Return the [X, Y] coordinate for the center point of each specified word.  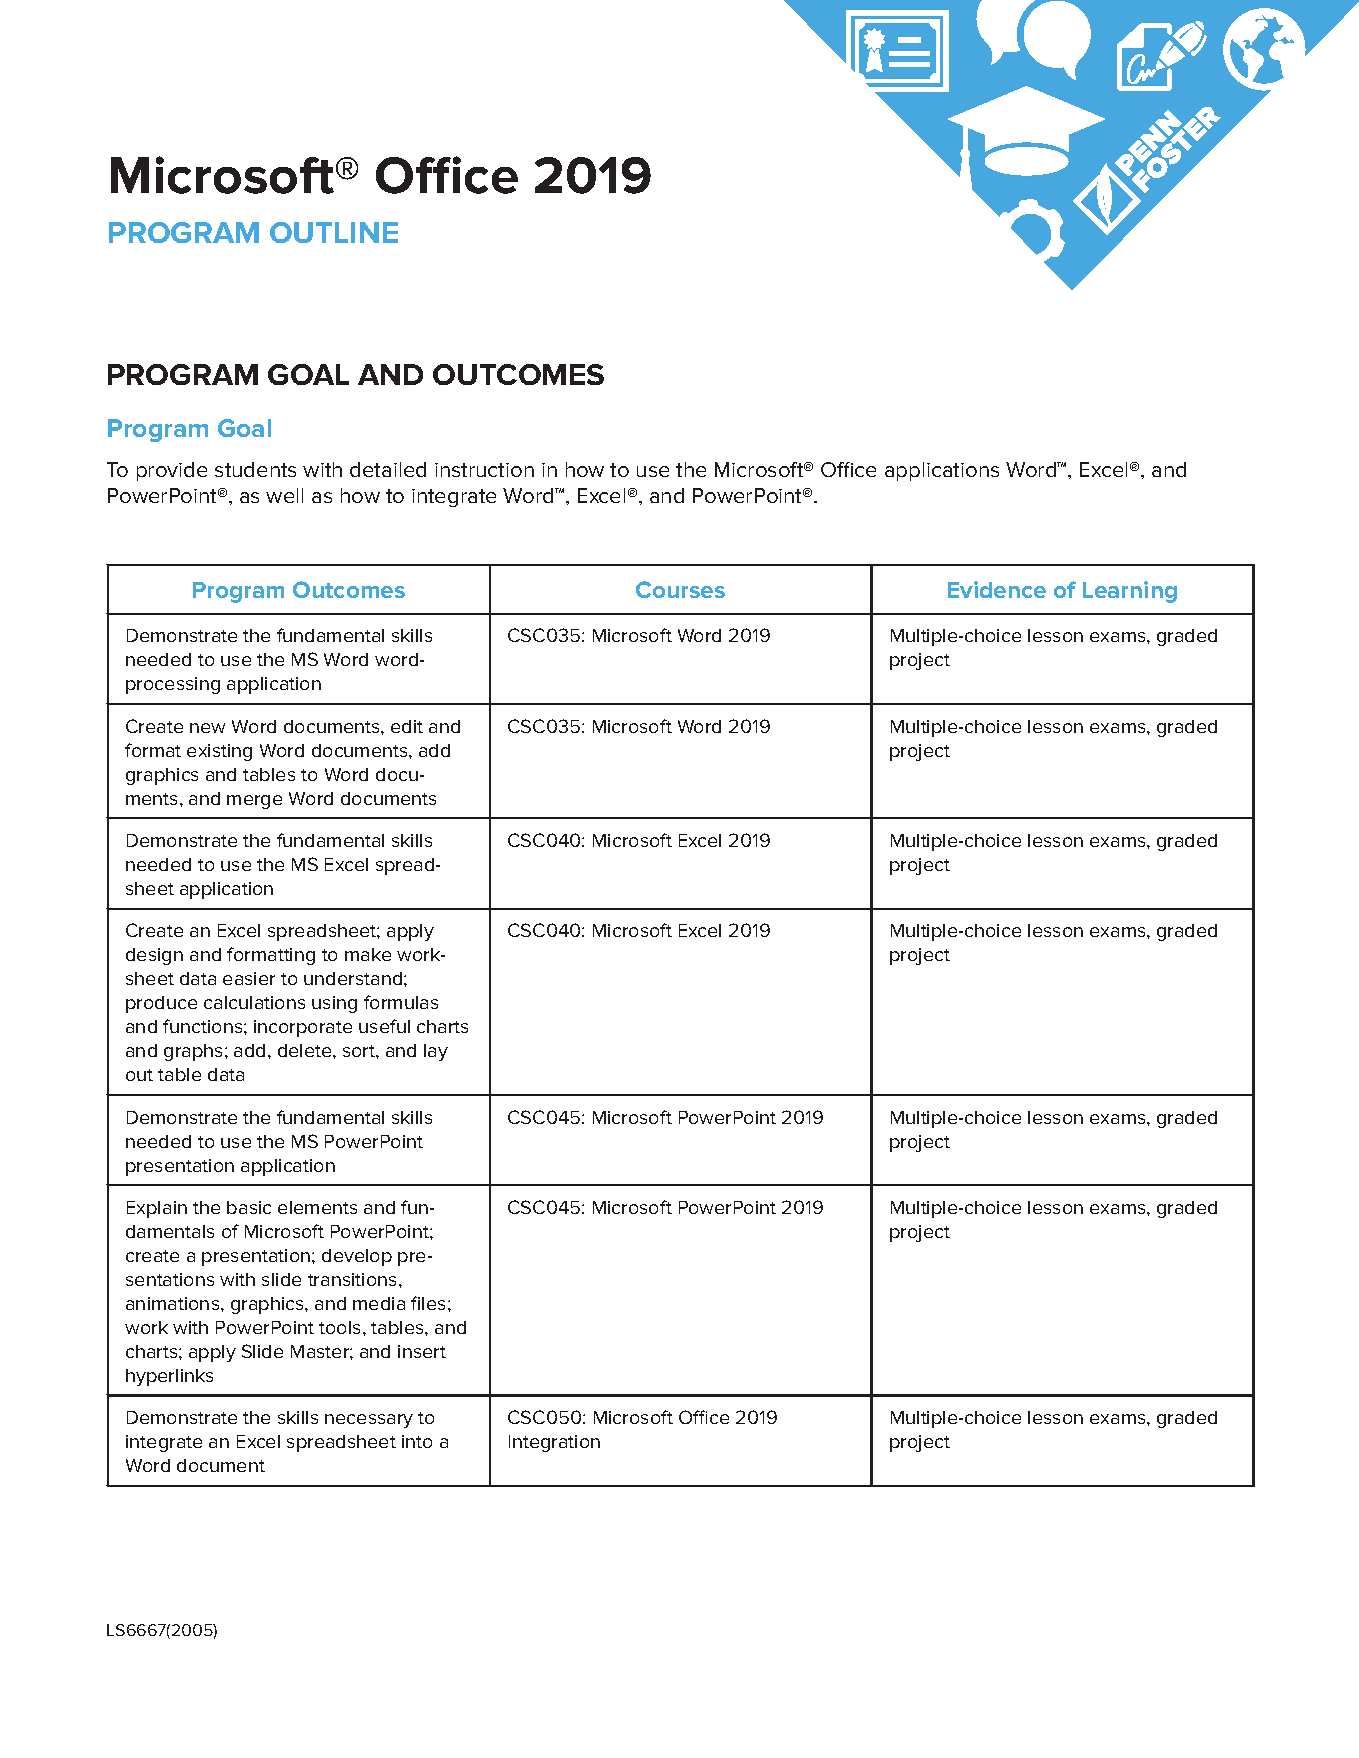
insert [422, 1351]
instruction [484, 470]
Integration [554, 1443]
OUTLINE [334, 232]
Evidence [997, 589]
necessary [369, 1421]
